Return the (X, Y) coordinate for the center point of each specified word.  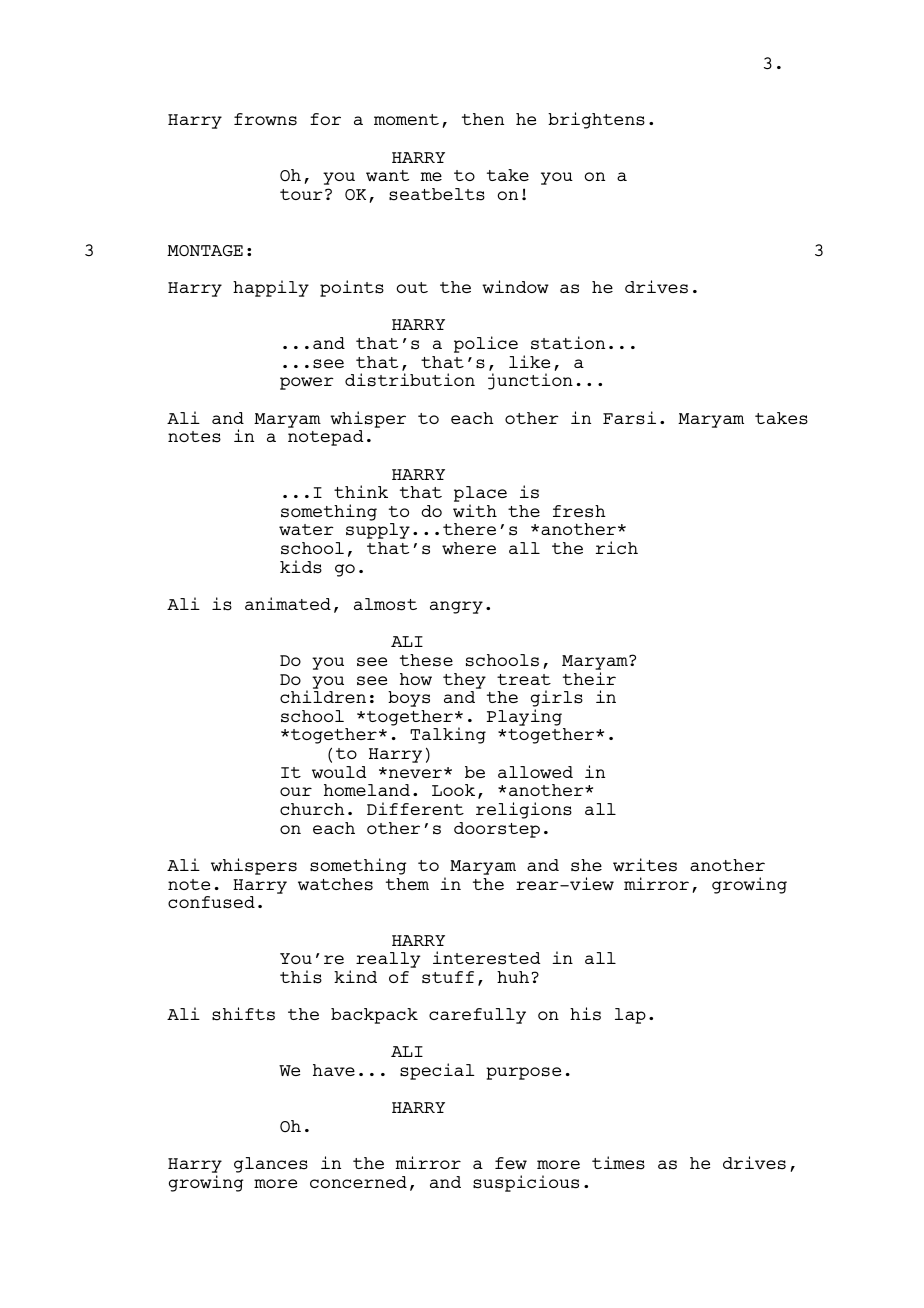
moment (406, 119)
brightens (596, 120)
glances (271, 1165)
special (437, 1071)
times (618, 1163)
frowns (265, 119)
